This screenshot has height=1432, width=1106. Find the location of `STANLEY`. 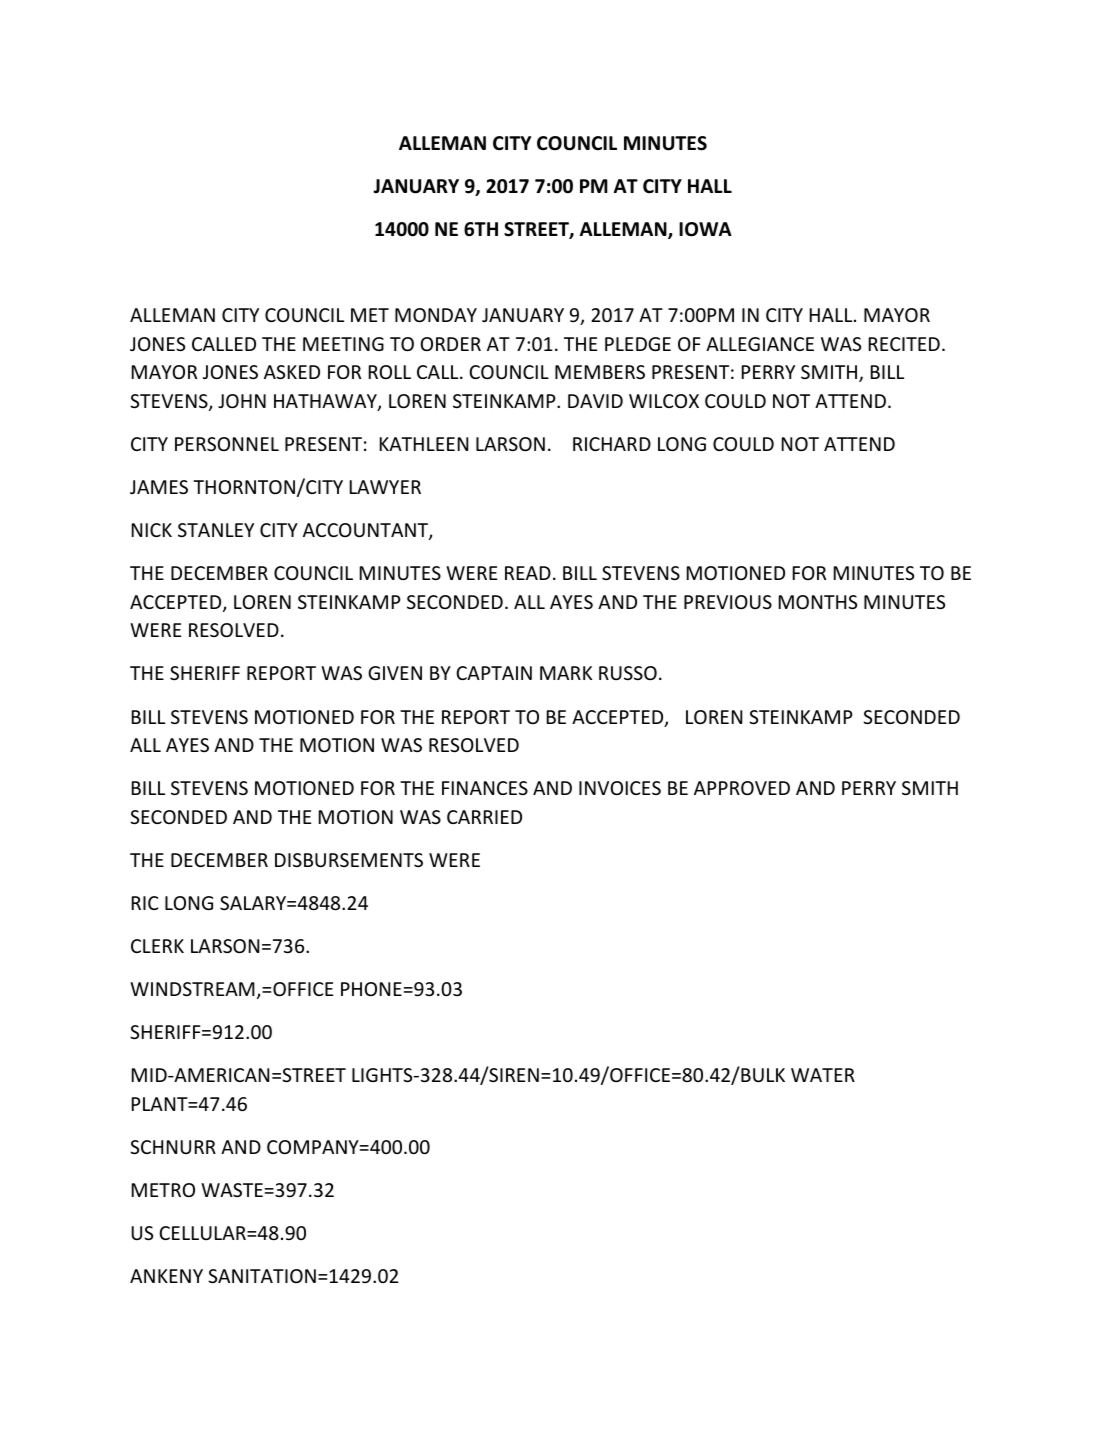

STANLEY is located at coordinates (216, 530).
